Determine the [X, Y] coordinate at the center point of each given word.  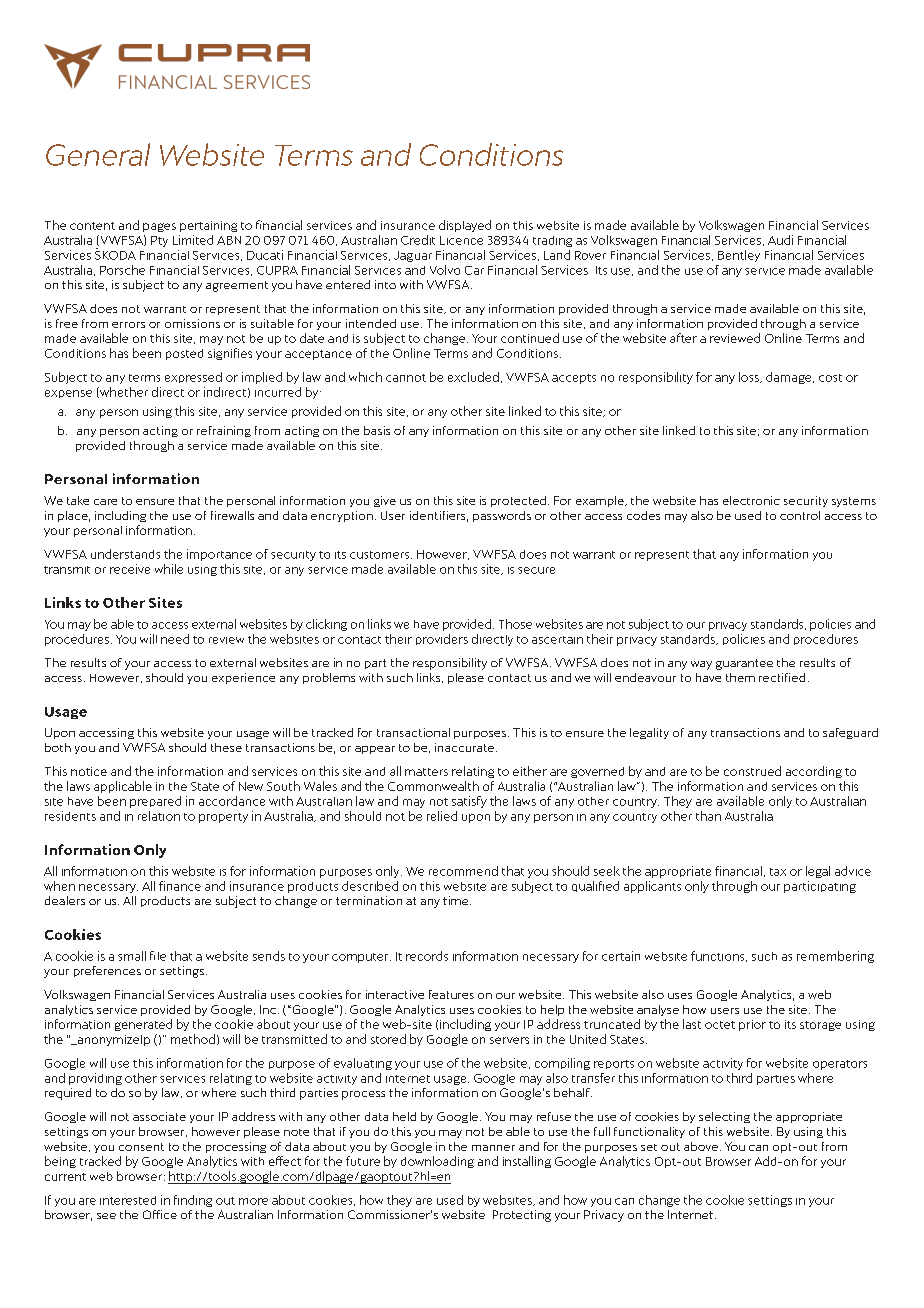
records [427, 956]
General [98, 154]
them [740, 677]
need [175, 639]
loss [750, 377]
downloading [437, 1162]
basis [377, 430]
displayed [465, 226]
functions [719, 956]
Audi [780, 240]
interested [128, 1200]
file [158, 956]
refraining [224, 431]
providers [442, 639]
